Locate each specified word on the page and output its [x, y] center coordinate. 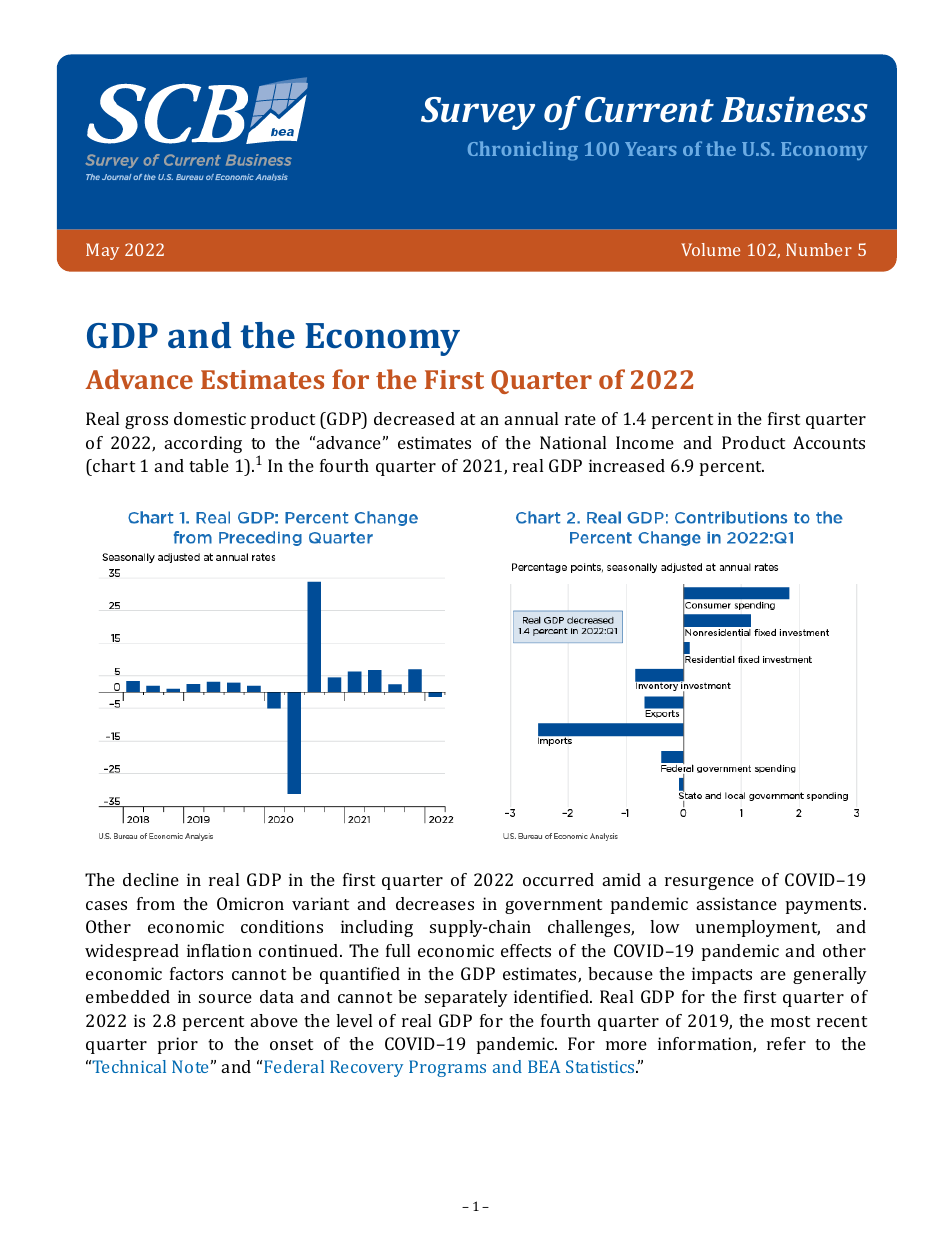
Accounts [829, 442]
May [102, 251]
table [209, 465]
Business [794, 109]
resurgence [709, 883]
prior [178, 1045]
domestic [210, 418]
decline [151, 879]
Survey [478, 113]
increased [627, 465]
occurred [558, 879]
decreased [414, 418]
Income [645, 442]
